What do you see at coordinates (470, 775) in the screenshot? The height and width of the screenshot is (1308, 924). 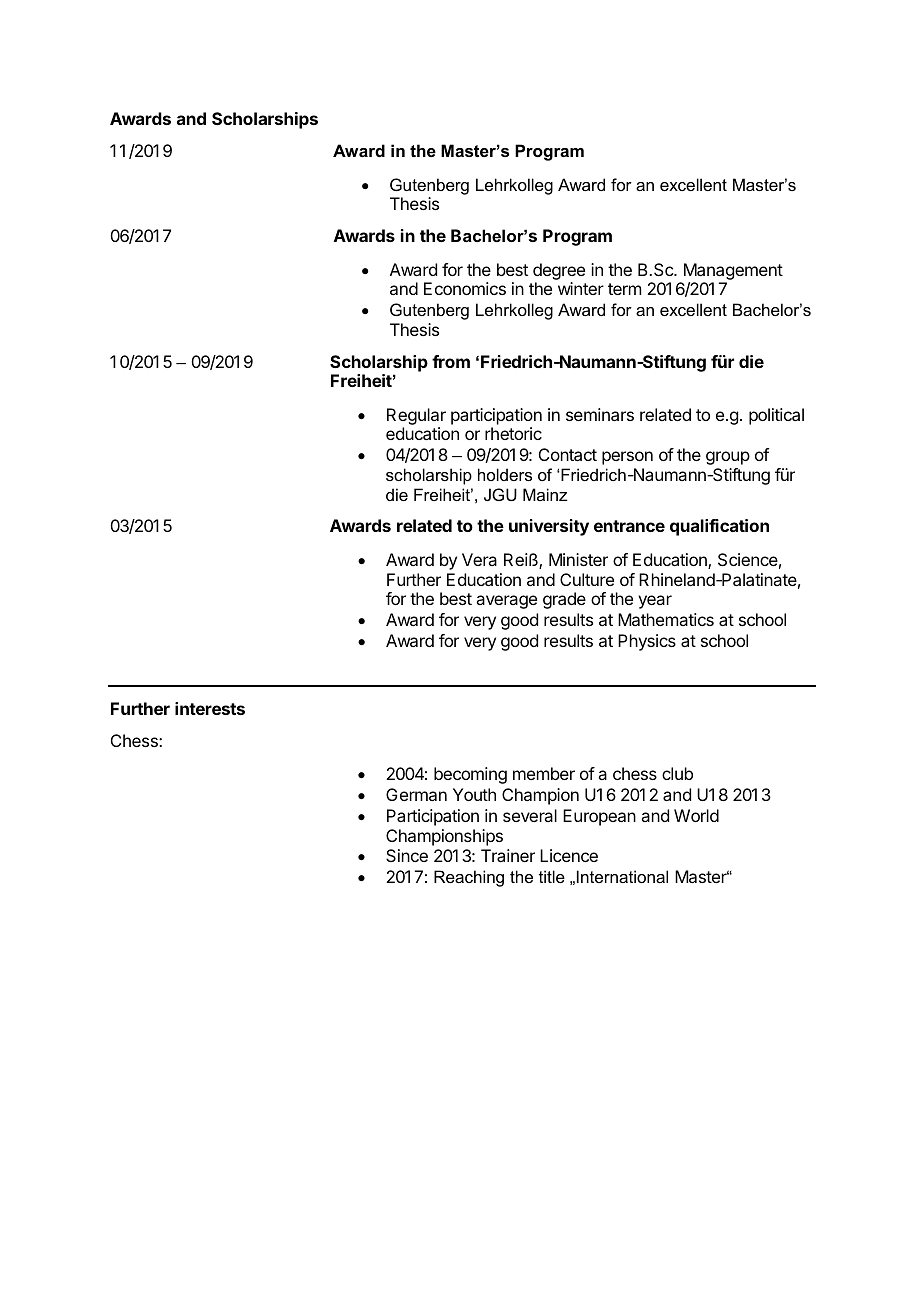 I see `becoming` at bounding box center [470, 775].
